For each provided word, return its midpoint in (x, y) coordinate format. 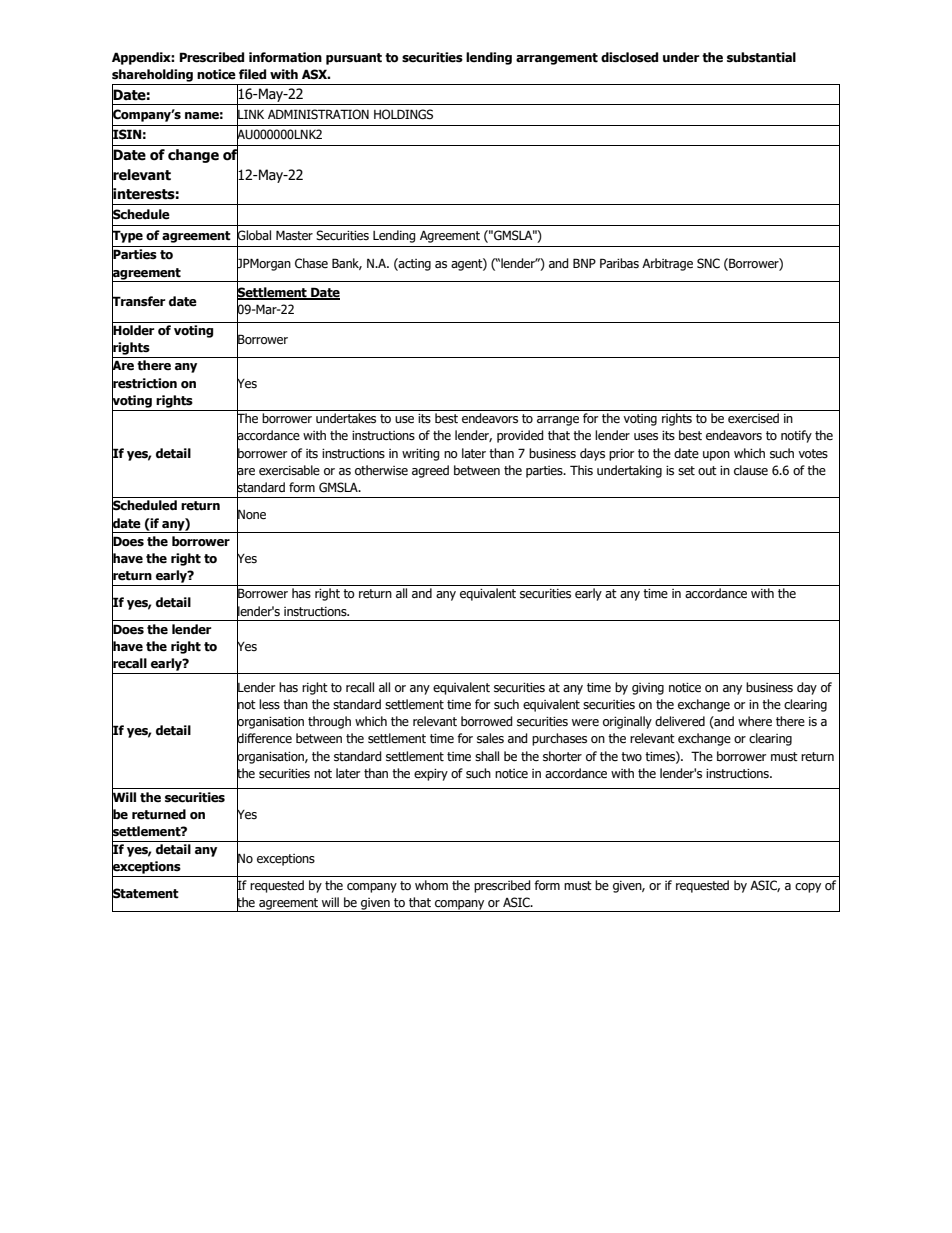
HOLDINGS (403, 114)
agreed (430, 471)
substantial (761, 57)
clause (751, 470)
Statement (145, 893)
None (251, 514)
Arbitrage (667, 264)
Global (254, 235)
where (755, 721)
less (269, 704)
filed (252, 74)
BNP (584, 263)
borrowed (487, 721)
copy (808, 888)
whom (431, 885)
